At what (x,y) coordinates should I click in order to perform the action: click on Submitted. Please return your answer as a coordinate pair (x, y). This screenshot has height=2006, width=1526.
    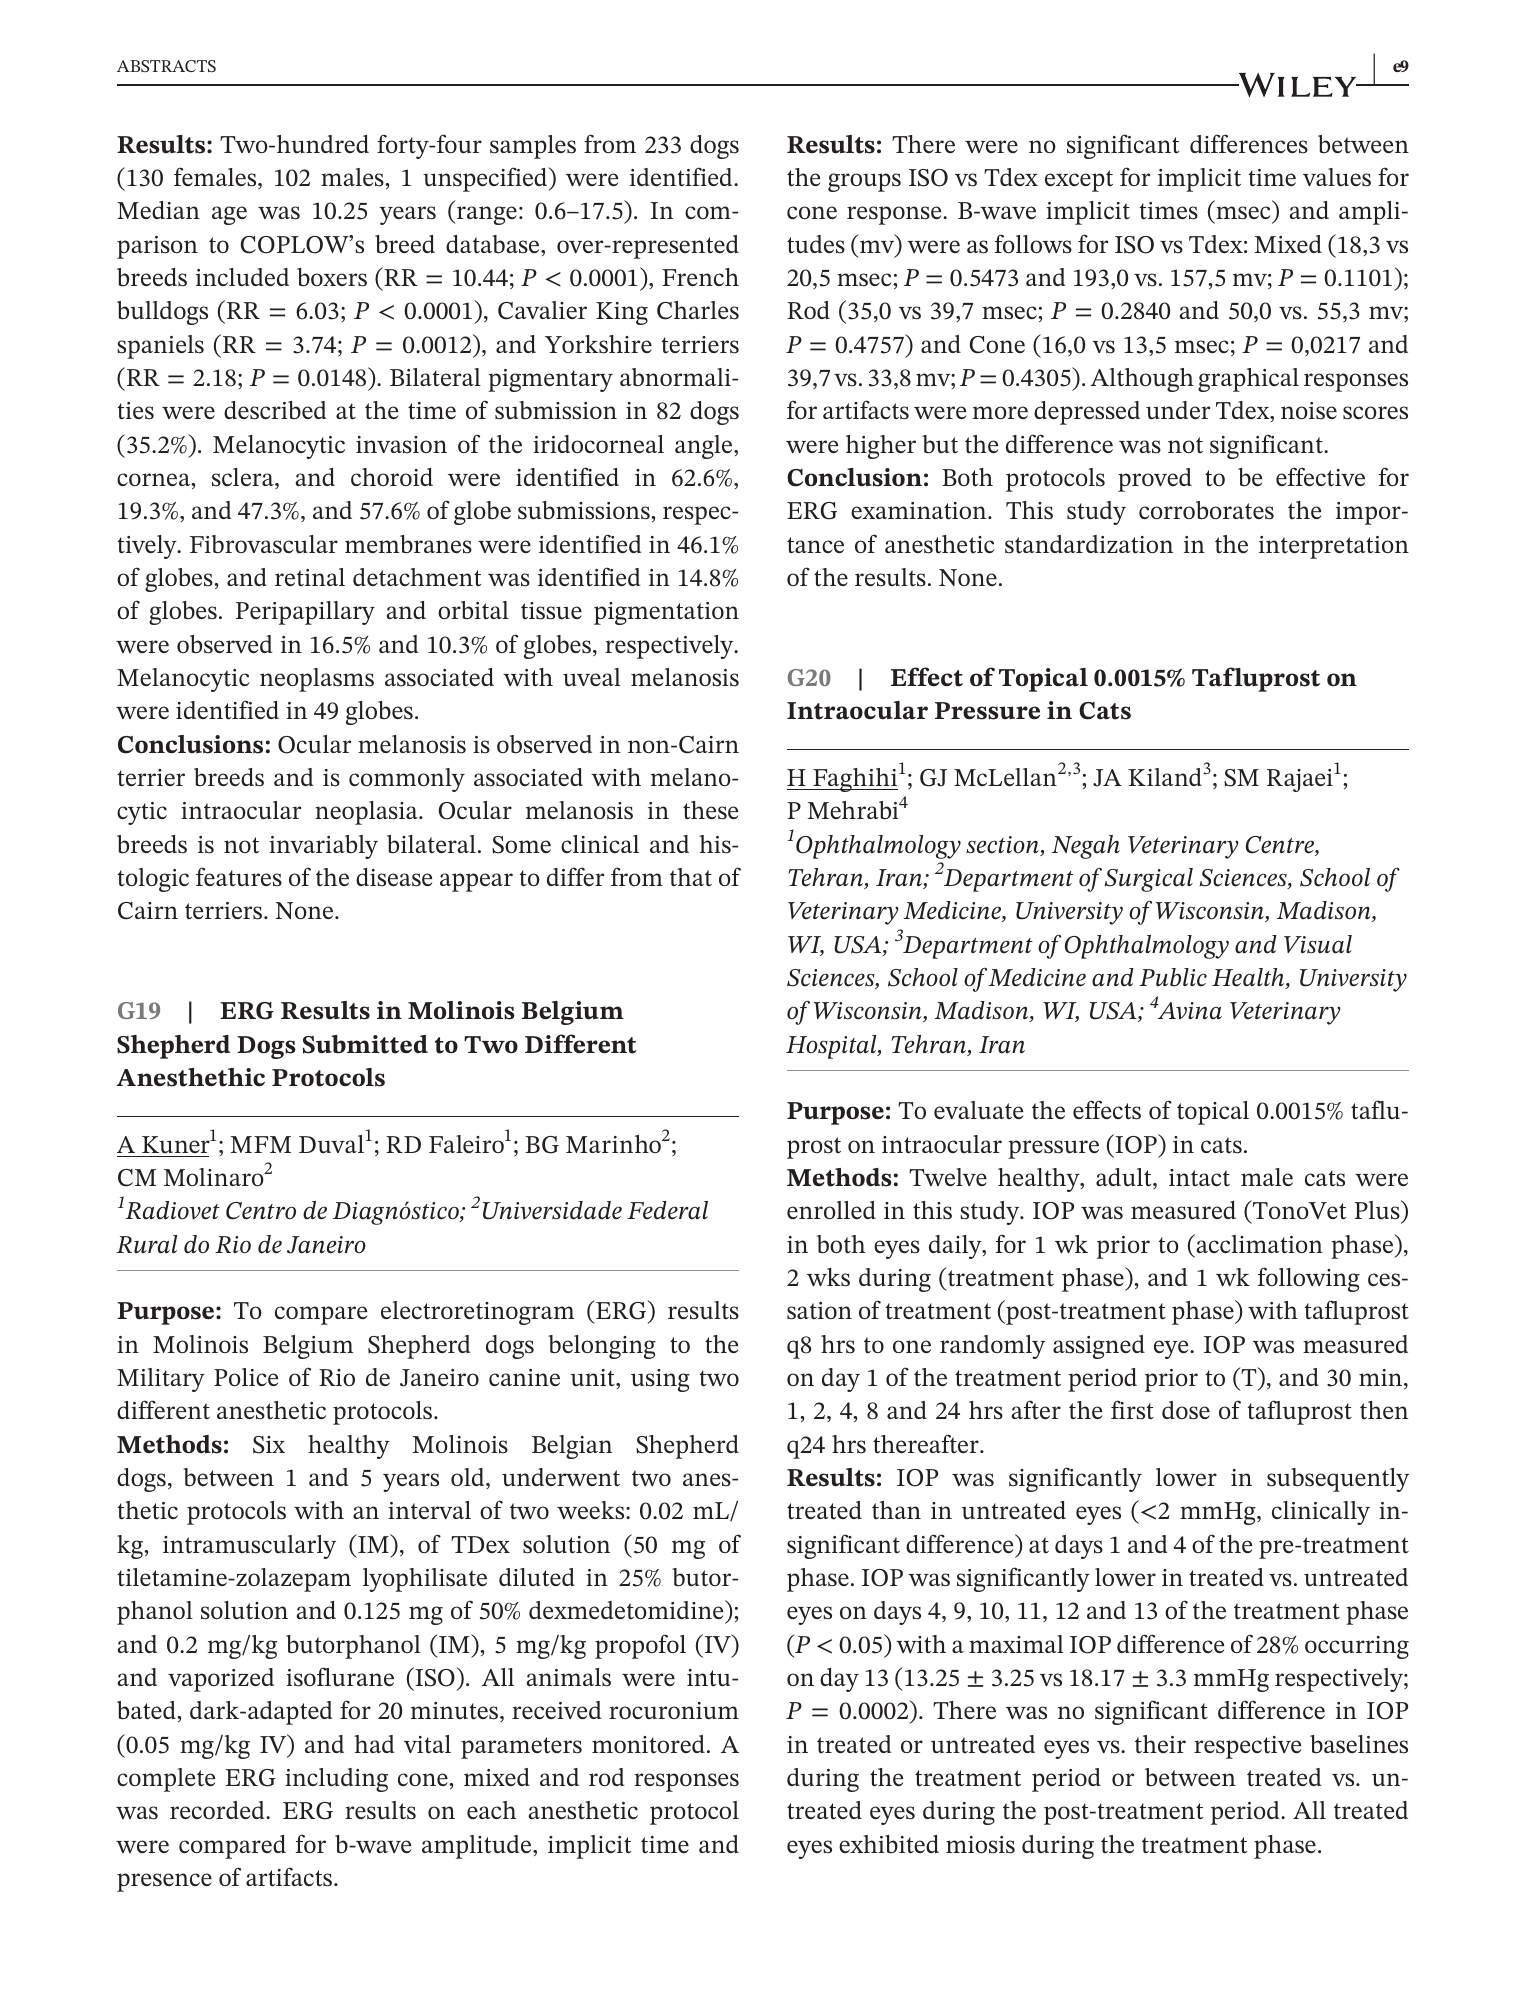
    Looking at the image, I should click on (365, 1044).
